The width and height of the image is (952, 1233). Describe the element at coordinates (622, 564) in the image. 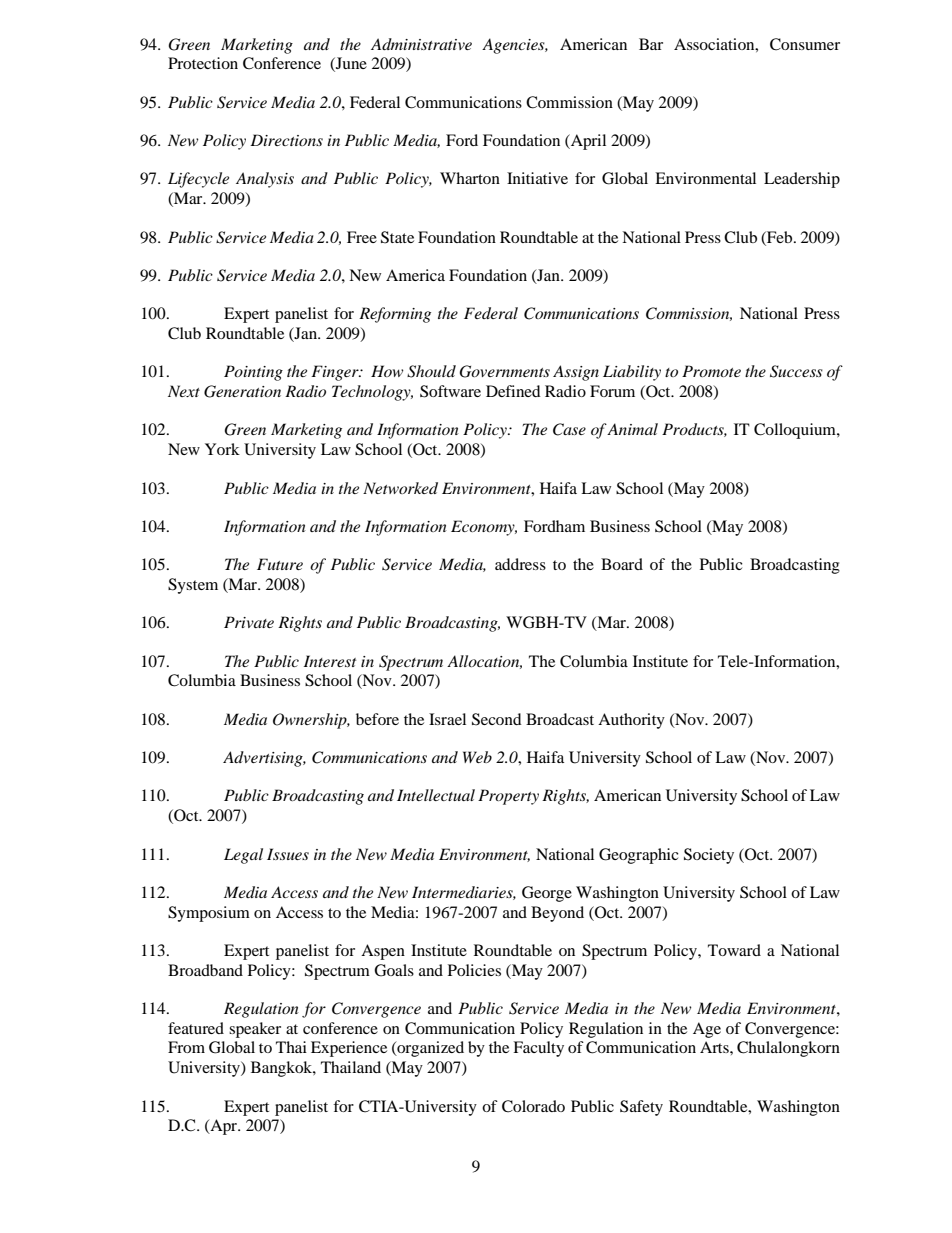

I see `Board` at that location.
